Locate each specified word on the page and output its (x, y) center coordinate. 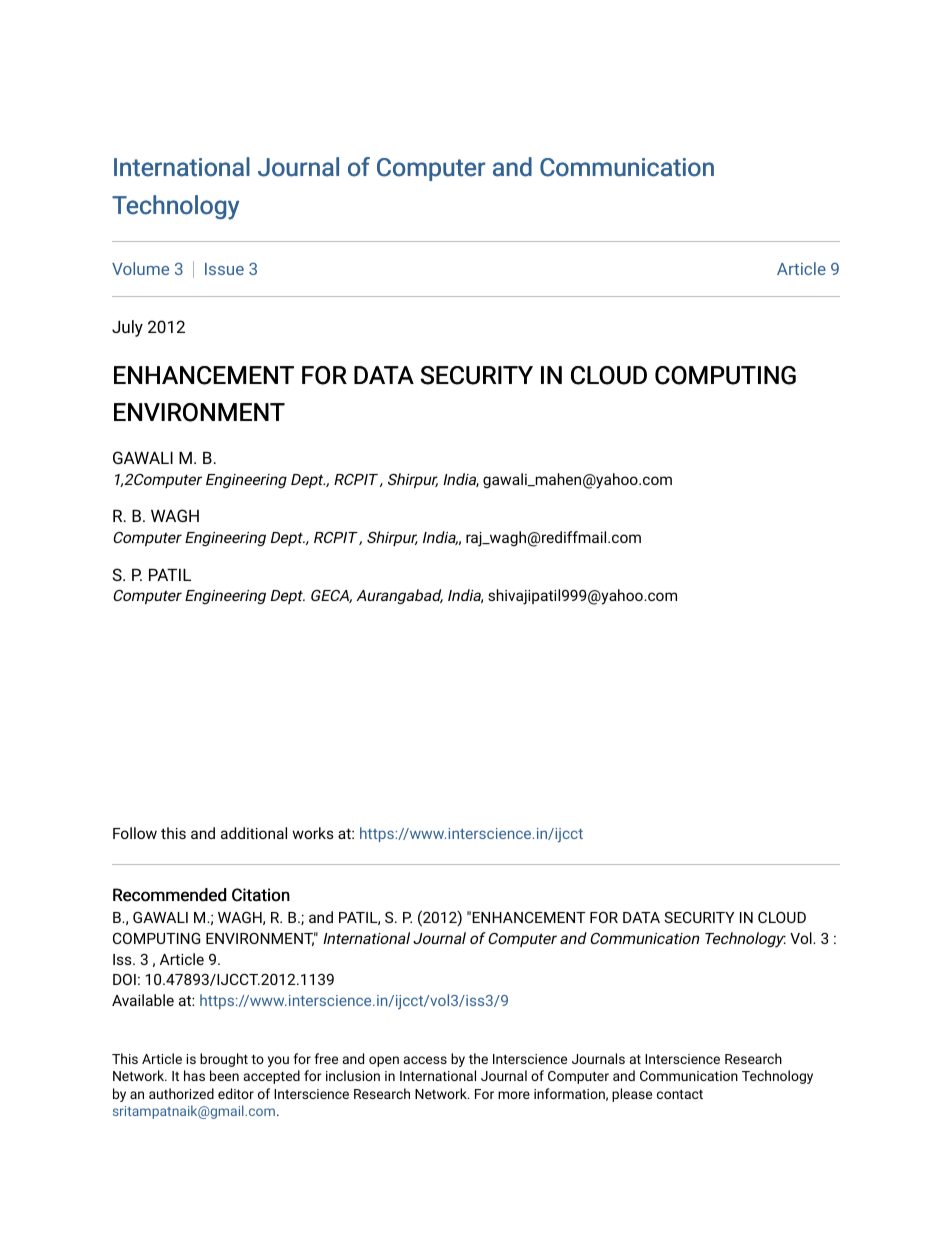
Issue (224, 269)
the (478, 1058)
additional (254, 833)
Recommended (169, 895)
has (194, 1075)
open (384, 1061)
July (127, 328)
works (313, 833)
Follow (135, 833)
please (632, 1095)
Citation (261, 895)
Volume (140, 268)
